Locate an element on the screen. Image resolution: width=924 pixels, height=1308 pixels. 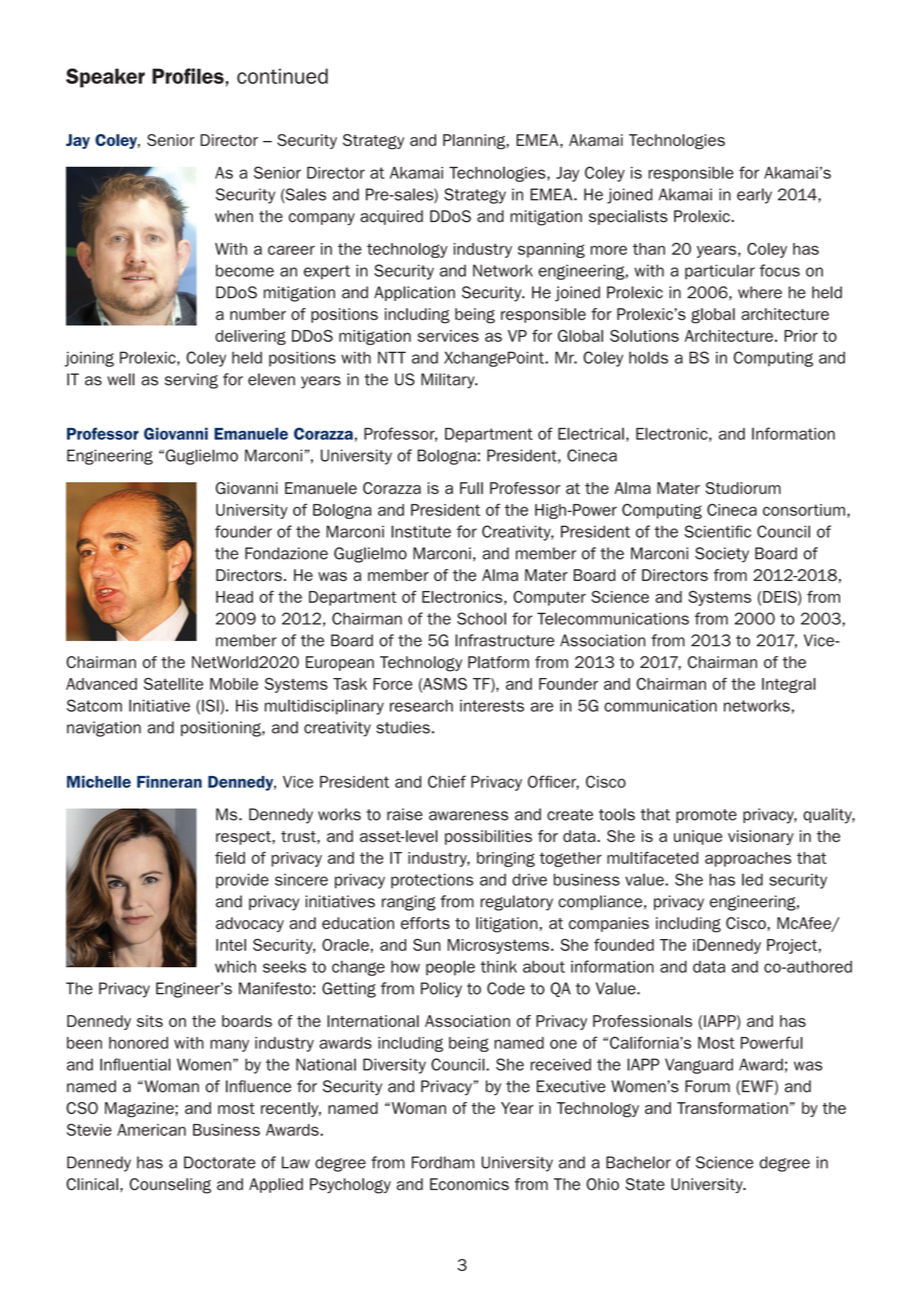
acquired is located at coordinates (391, 217).
